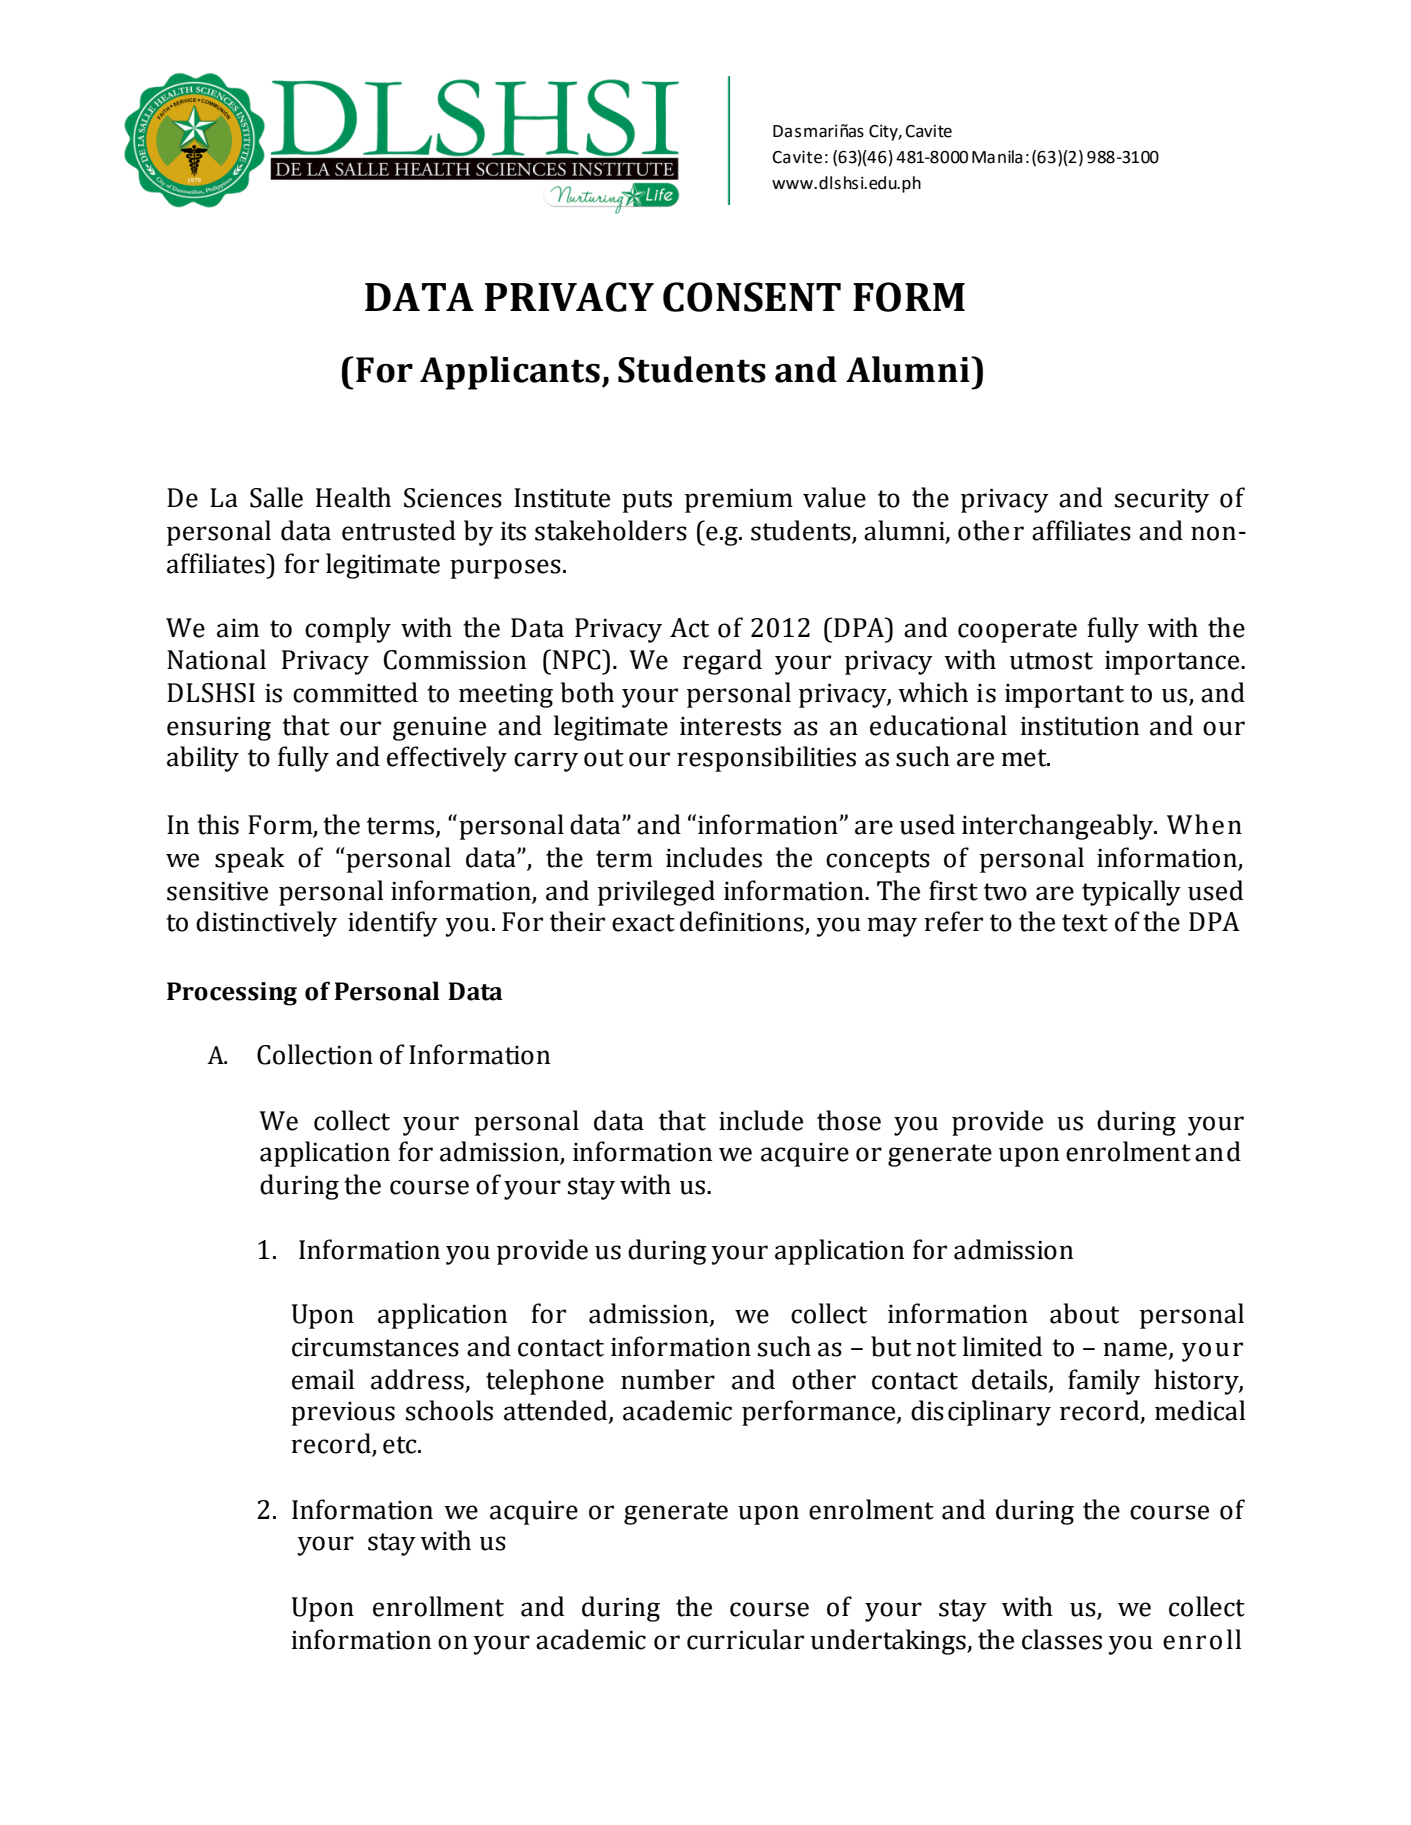 The width and height of the screenshot is (1411, 1825). What do you see at coordinates (997, 157) in the screenshot?
I see `Manila` at bounding box center [997, 157].
